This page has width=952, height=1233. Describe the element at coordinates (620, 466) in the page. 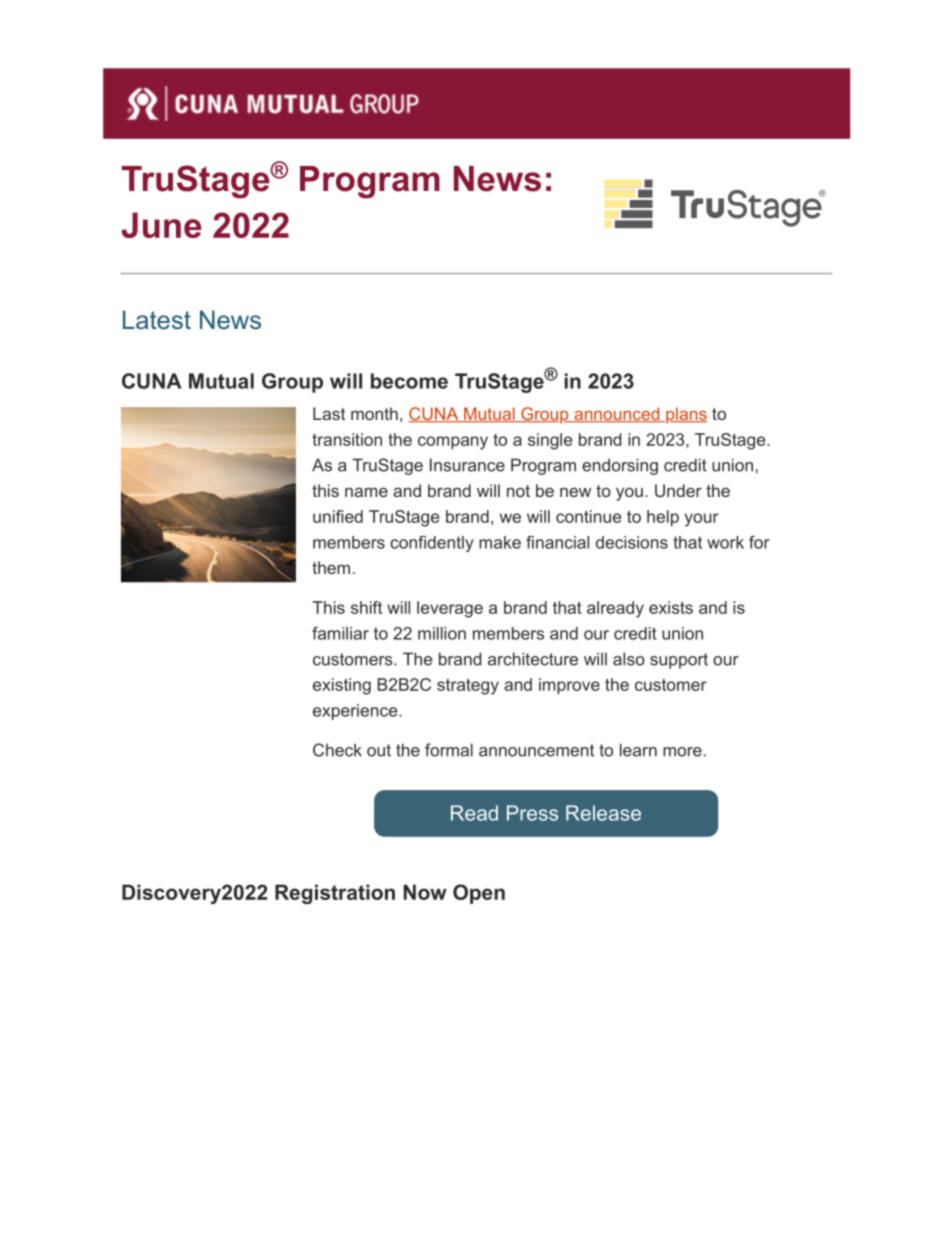

I see `endorsing` at that location.
